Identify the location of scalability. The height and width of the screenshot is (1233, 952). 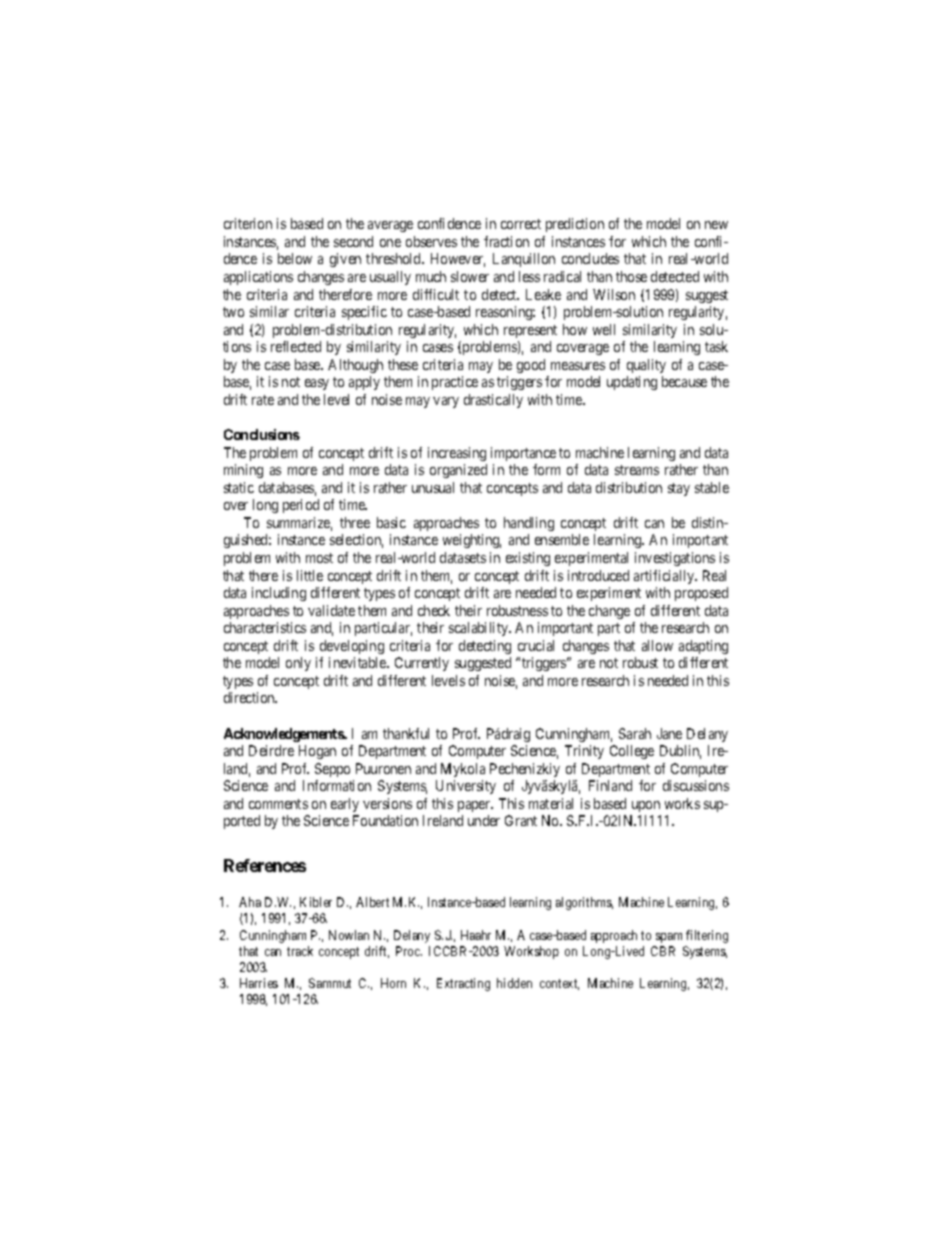
(480, 629).
